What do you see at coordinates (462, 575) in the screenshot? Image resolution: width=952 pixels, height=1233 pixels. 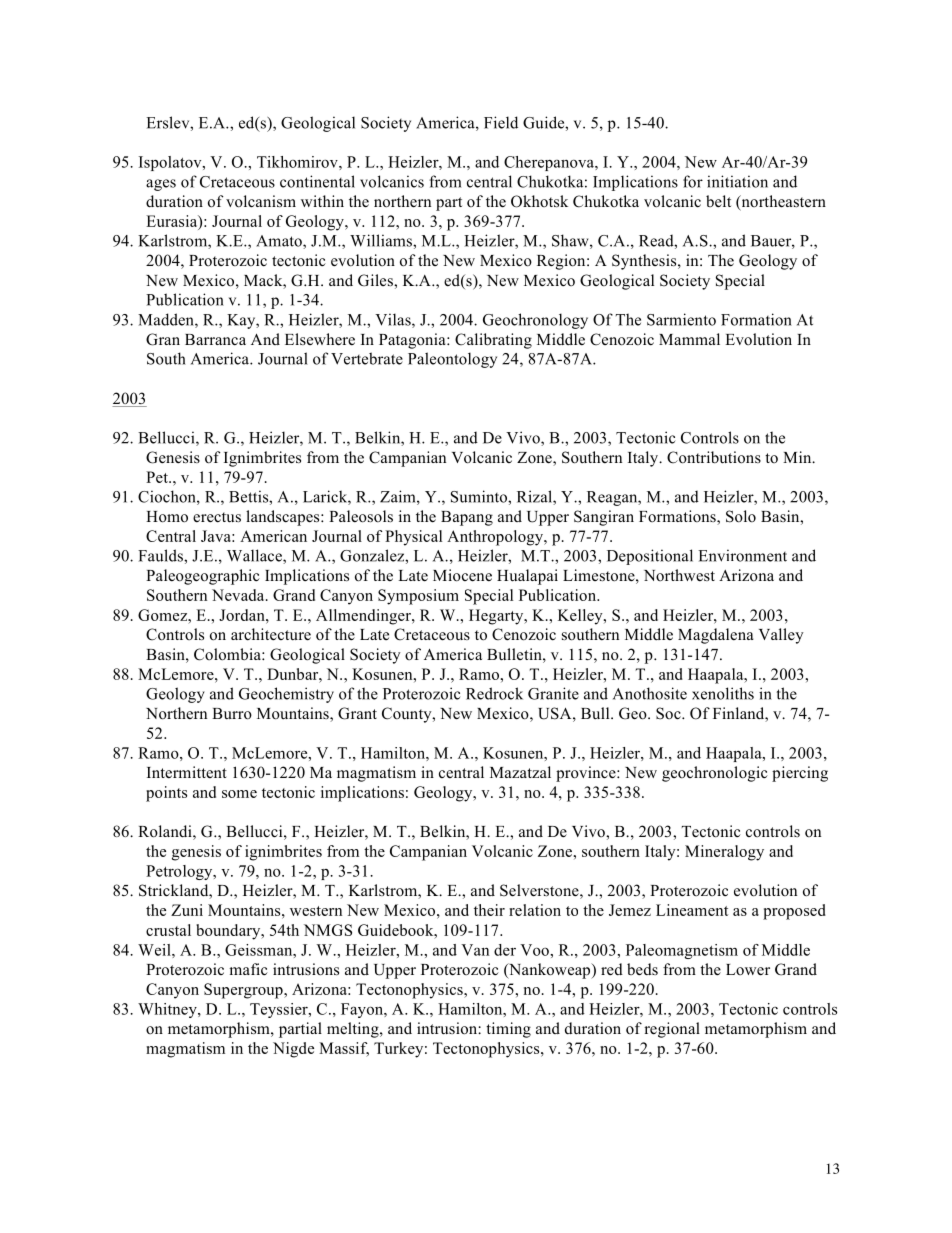 I see `Miocene` at bounding box center [462, 575].
